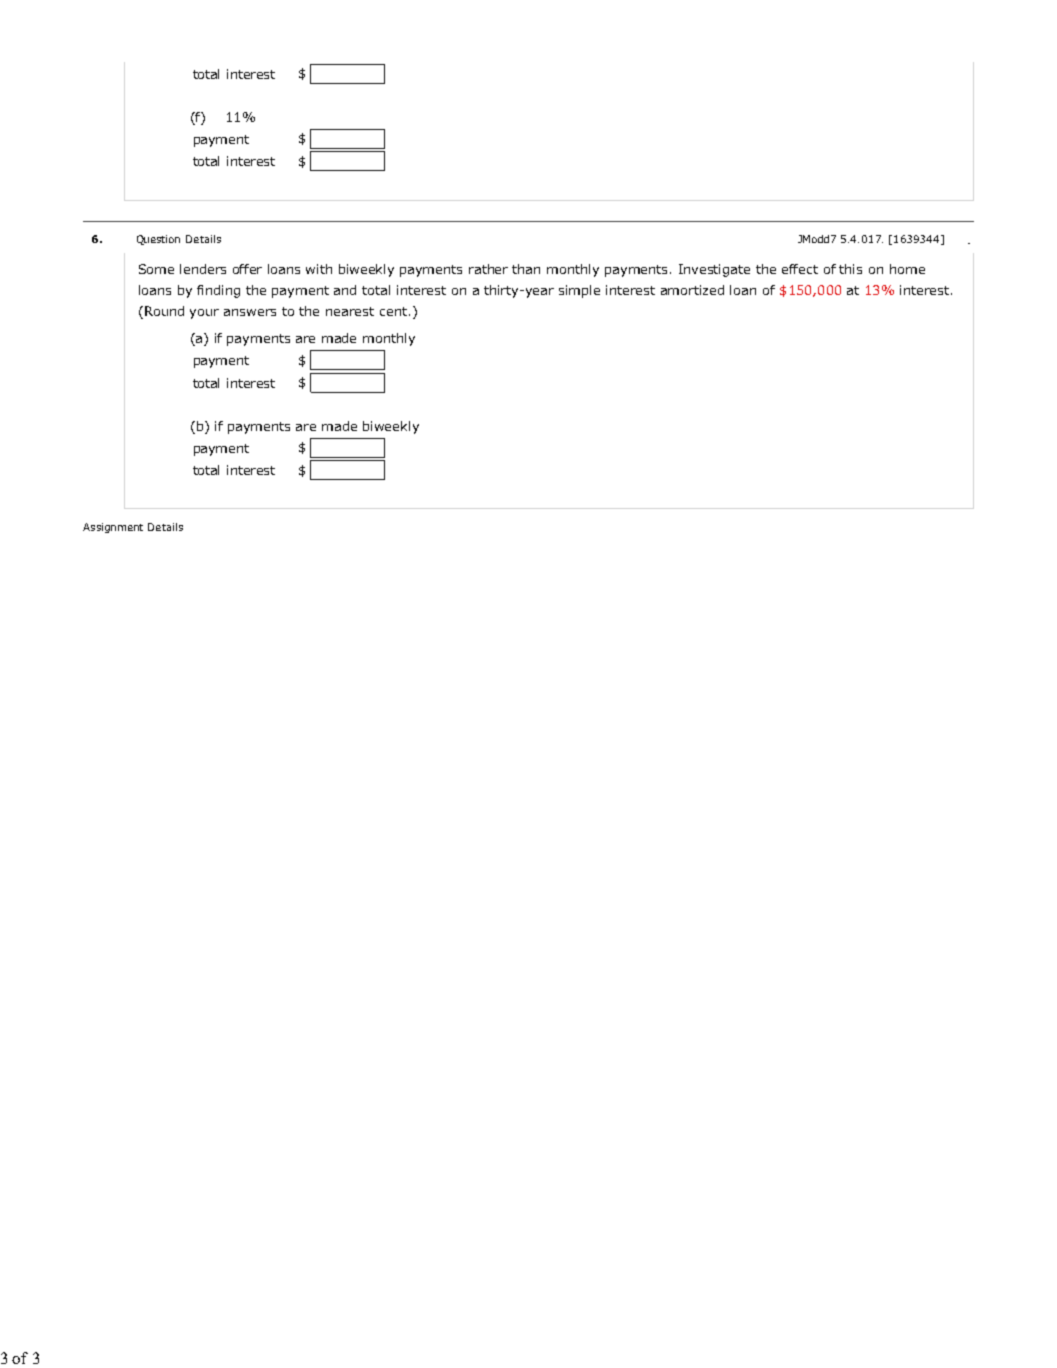 Image resolution: width=1057 pixels, height=1368 pixels. I want to click on amortized, so click(692, 290).
